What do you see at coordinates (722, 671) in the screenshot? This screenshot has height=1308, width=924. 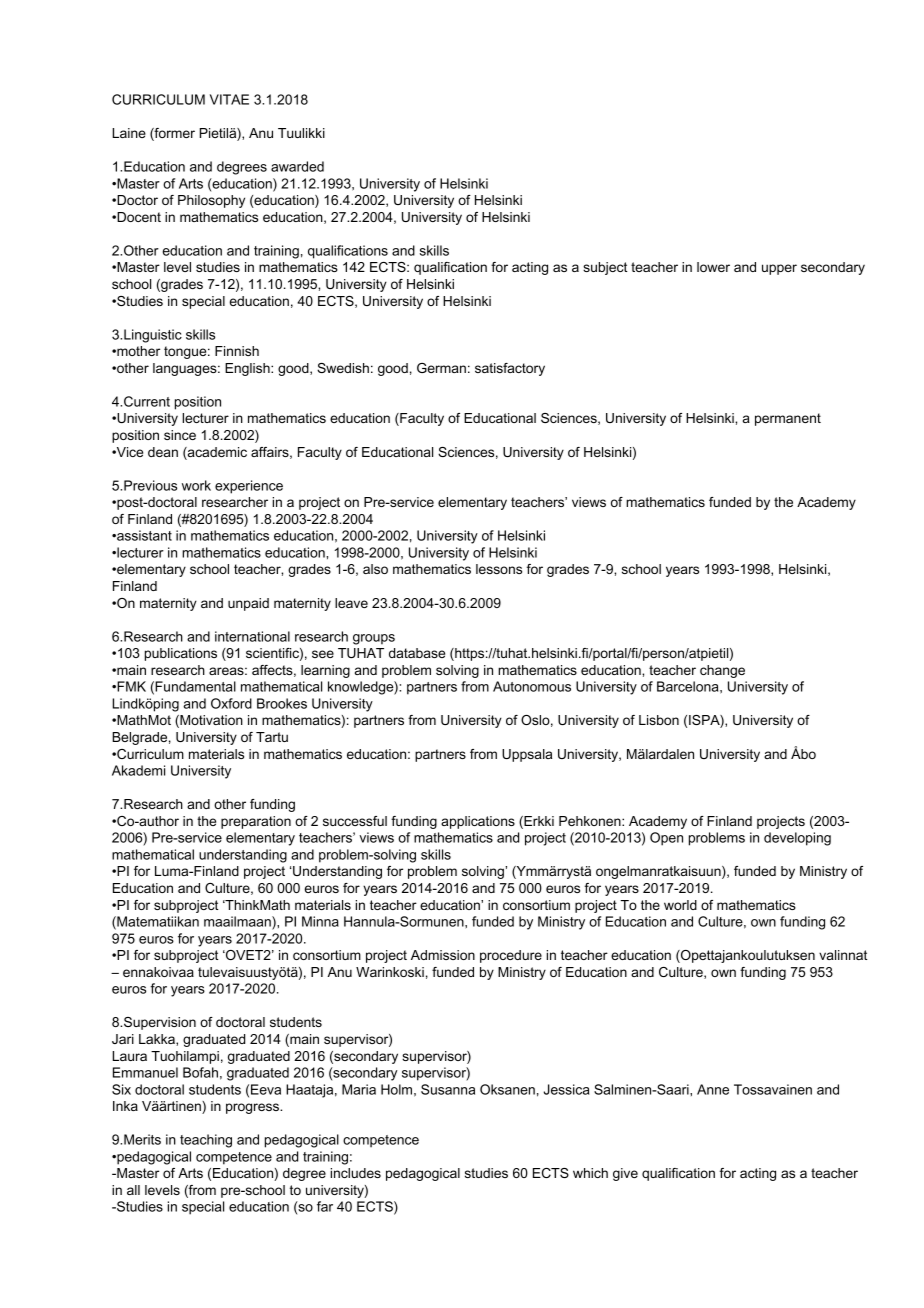 I see `change` at bounding box center [722, 671].
